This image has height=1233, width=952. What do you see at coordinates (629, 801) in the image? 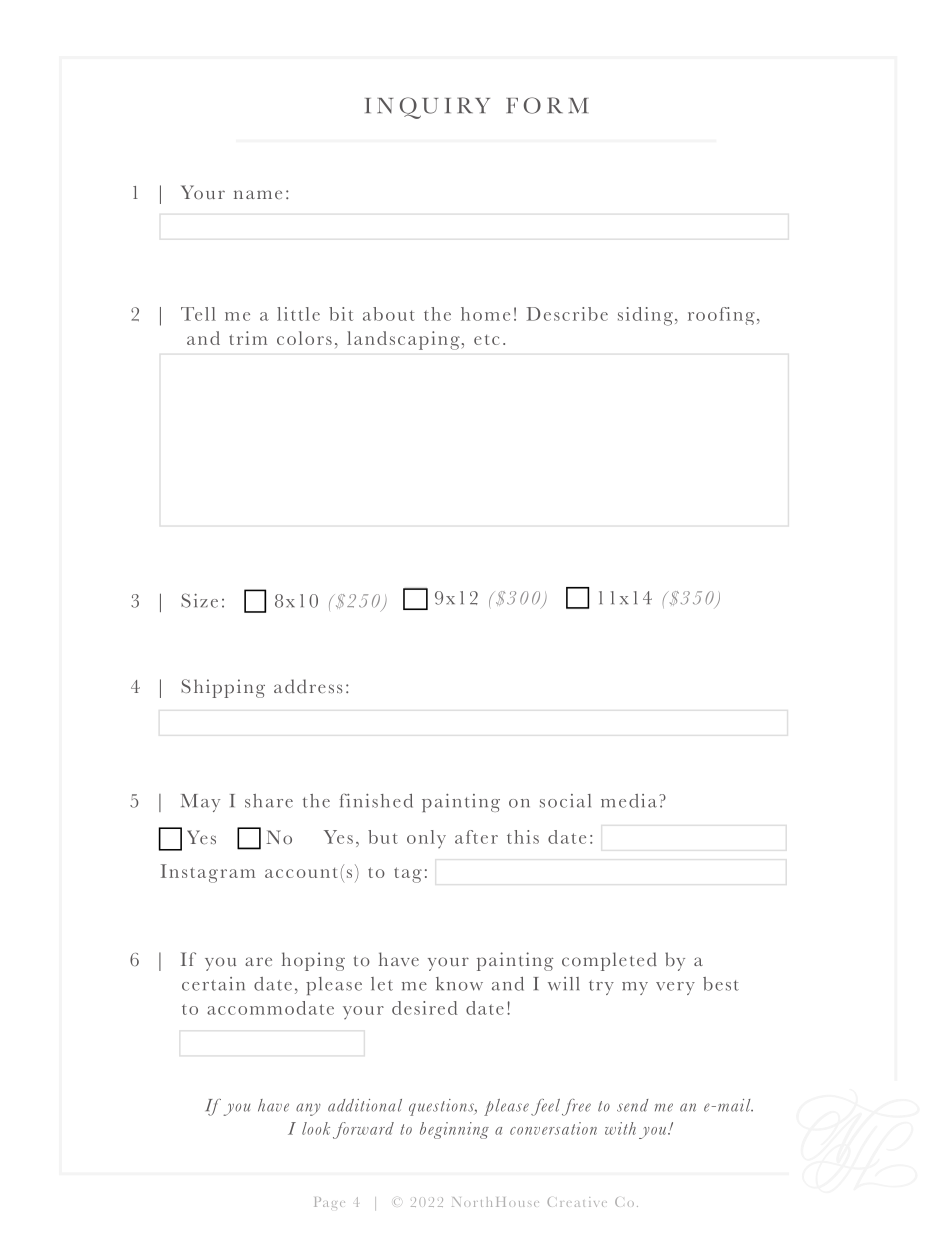
I see `media` at bounding box center [629, 801].
